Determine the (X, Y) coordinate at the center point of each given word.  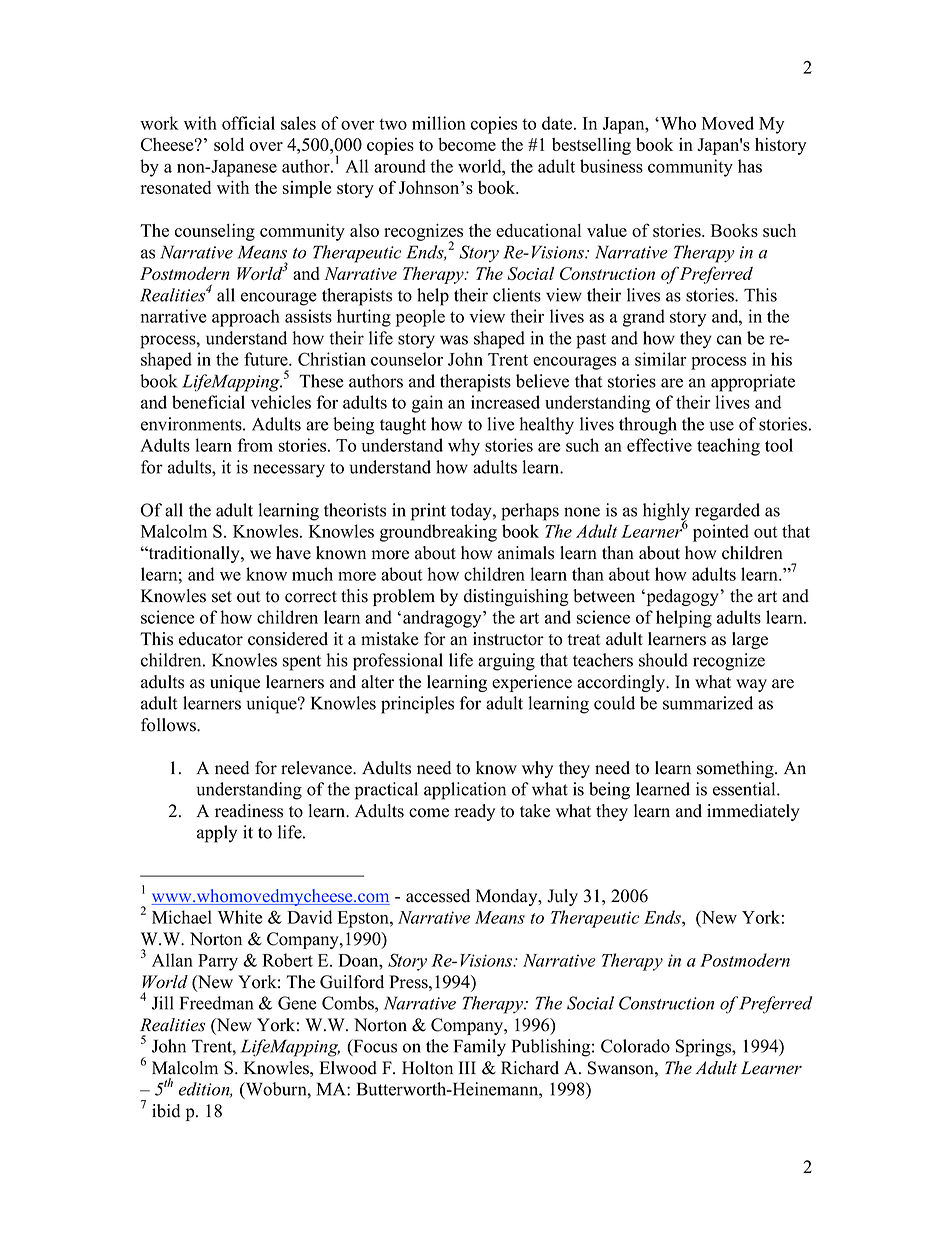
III (467, 1067)
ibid (166, 1111)
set (222, 597)
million (439, 123)
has (750, 166)
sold (229, 144)
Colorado (635, 1046)
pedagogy (682, 597)
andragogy (443, 619)
